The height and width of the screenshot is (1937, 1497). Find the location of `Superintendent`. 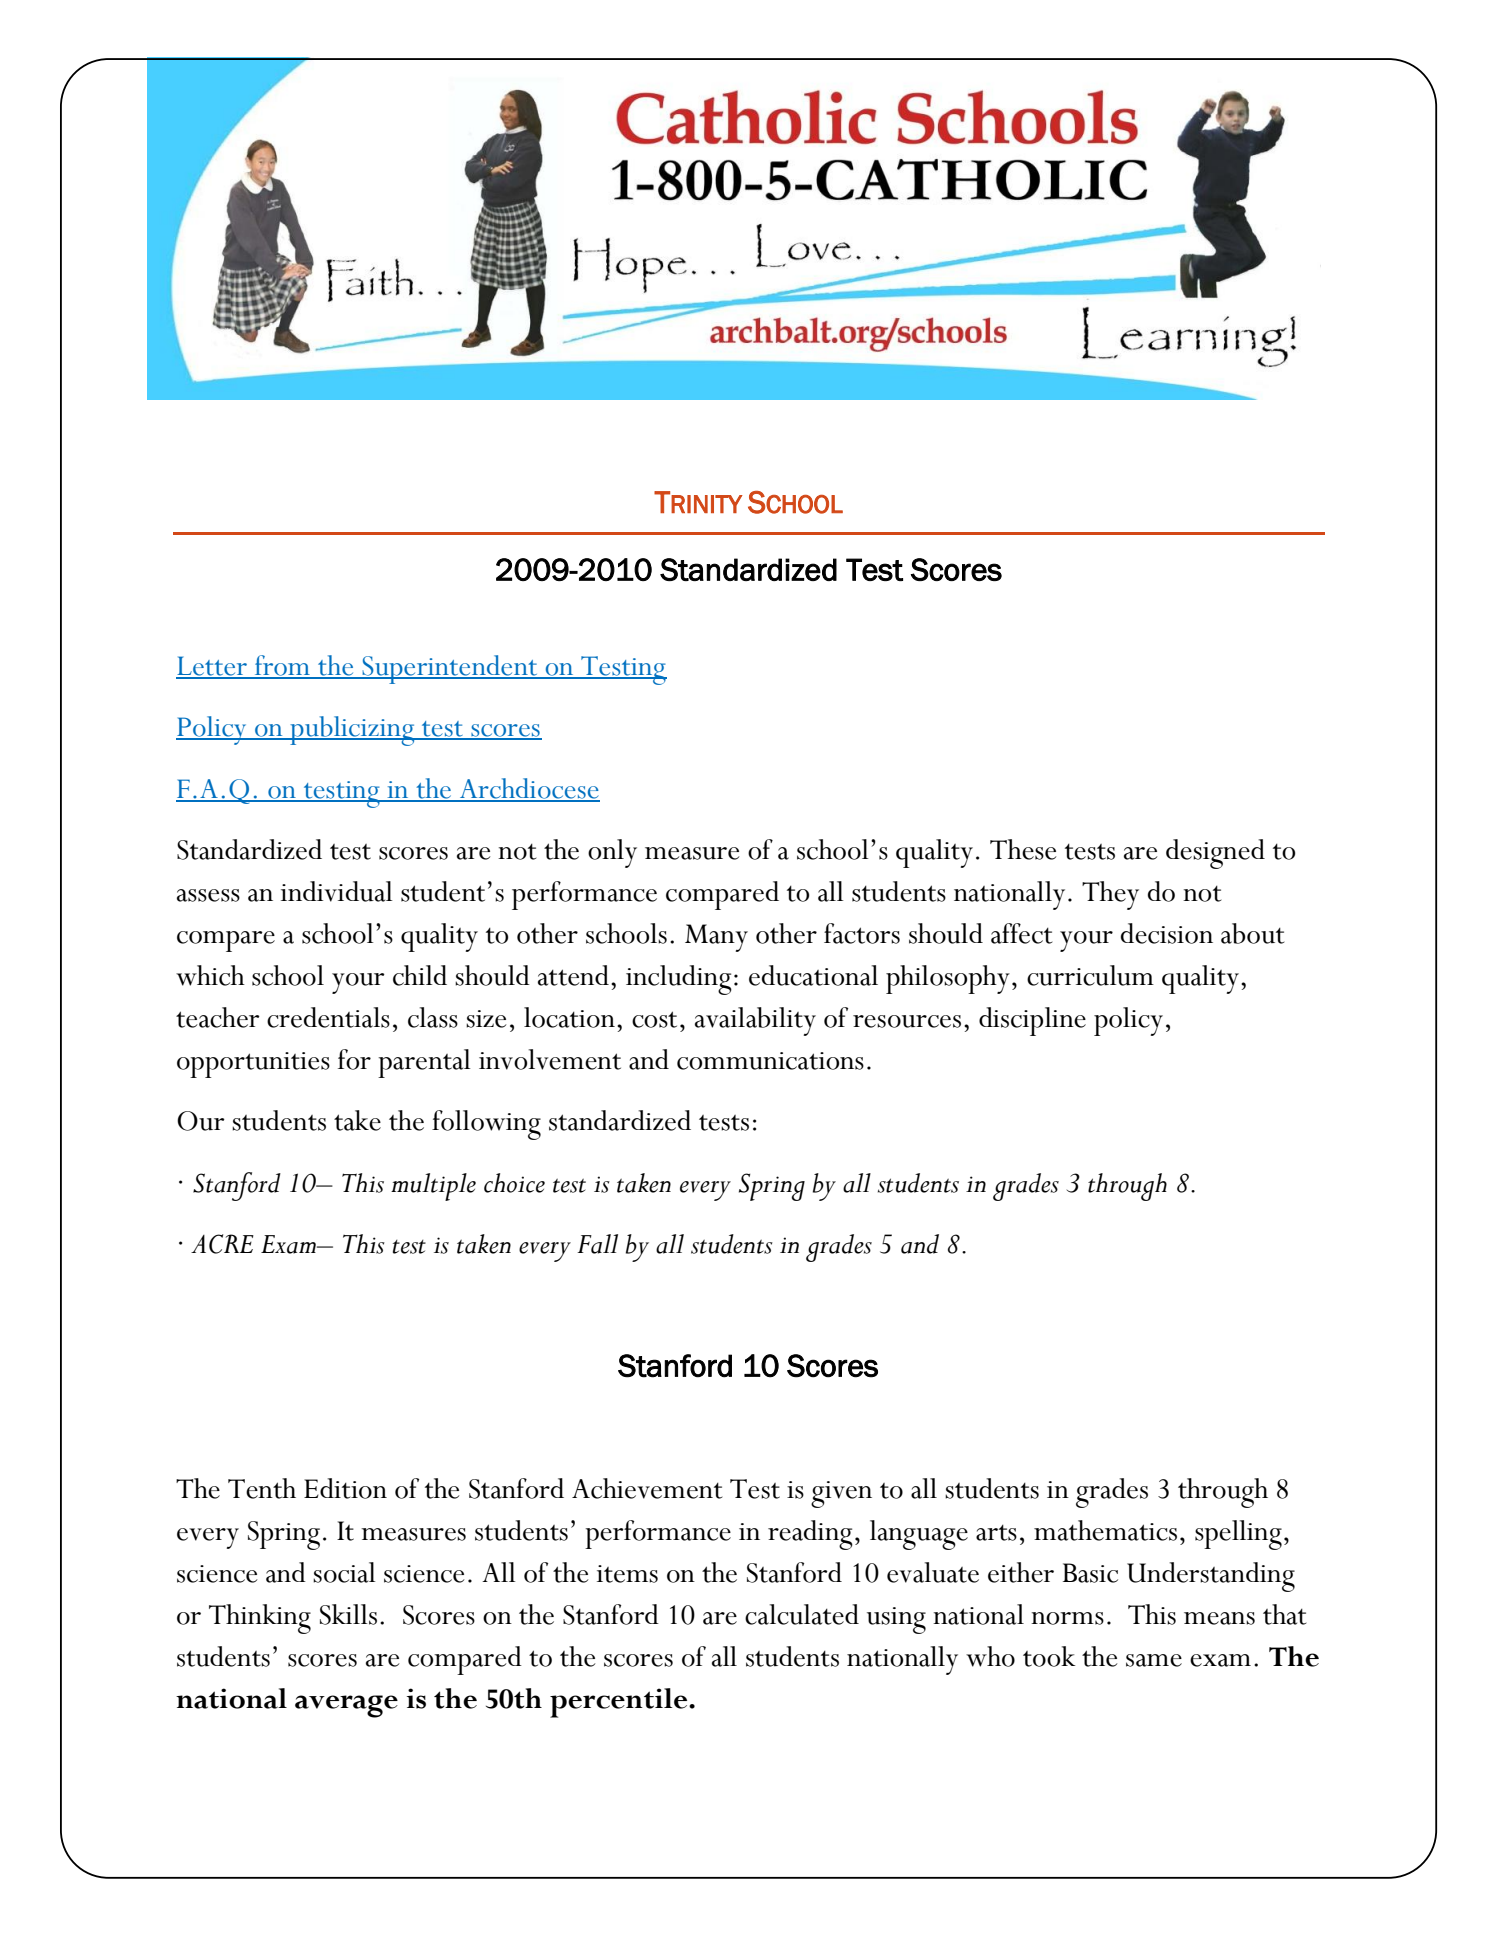

Superintendent is located at coordinates (450, 669).
